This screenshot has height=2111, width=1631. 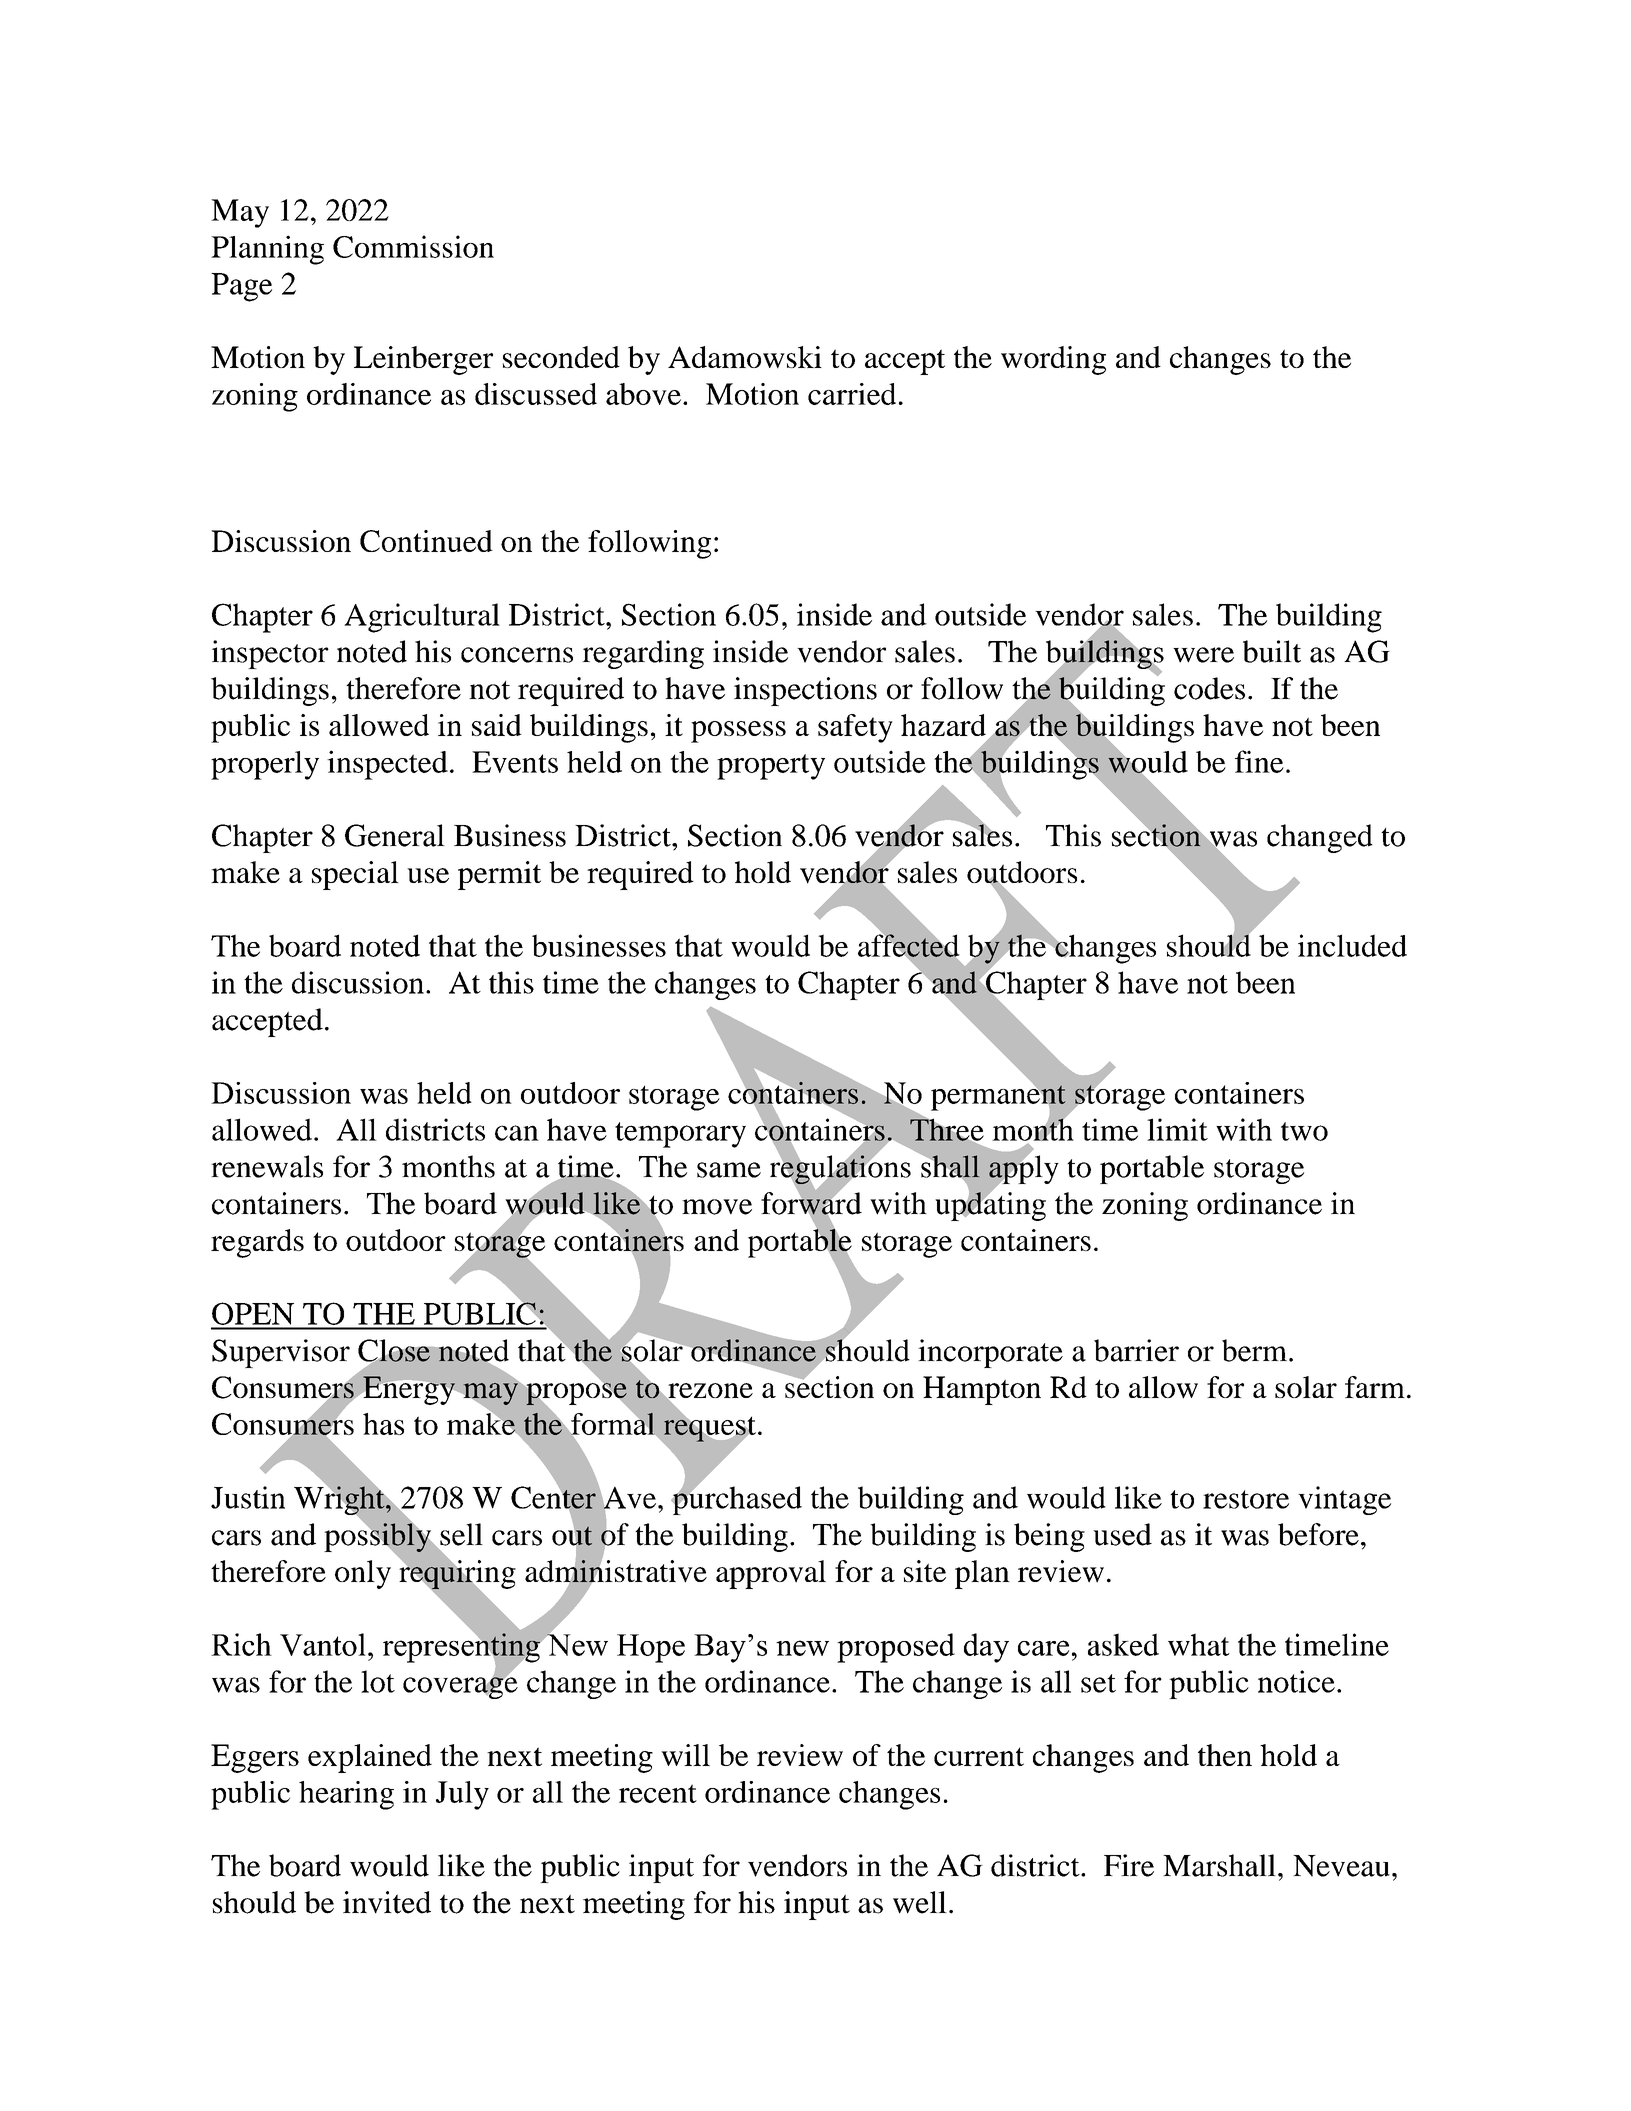 I want to click on carried, so click(x=852, y=394).
